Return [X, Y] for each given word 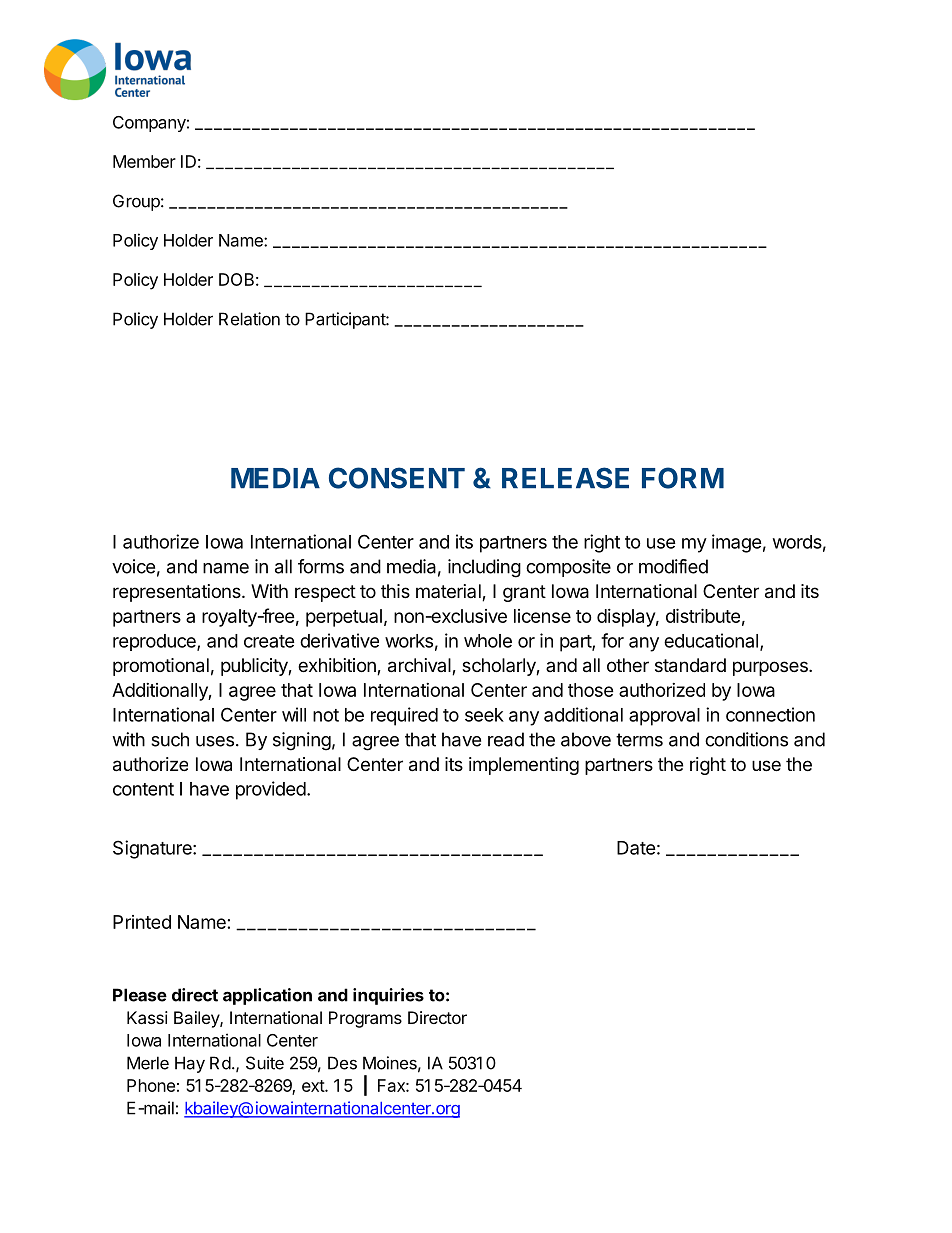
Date [636, 848]
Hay [190, 1064]
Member [144, 161]
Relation [249, 319]
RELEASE [565, 478]
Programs [365, 1019]
